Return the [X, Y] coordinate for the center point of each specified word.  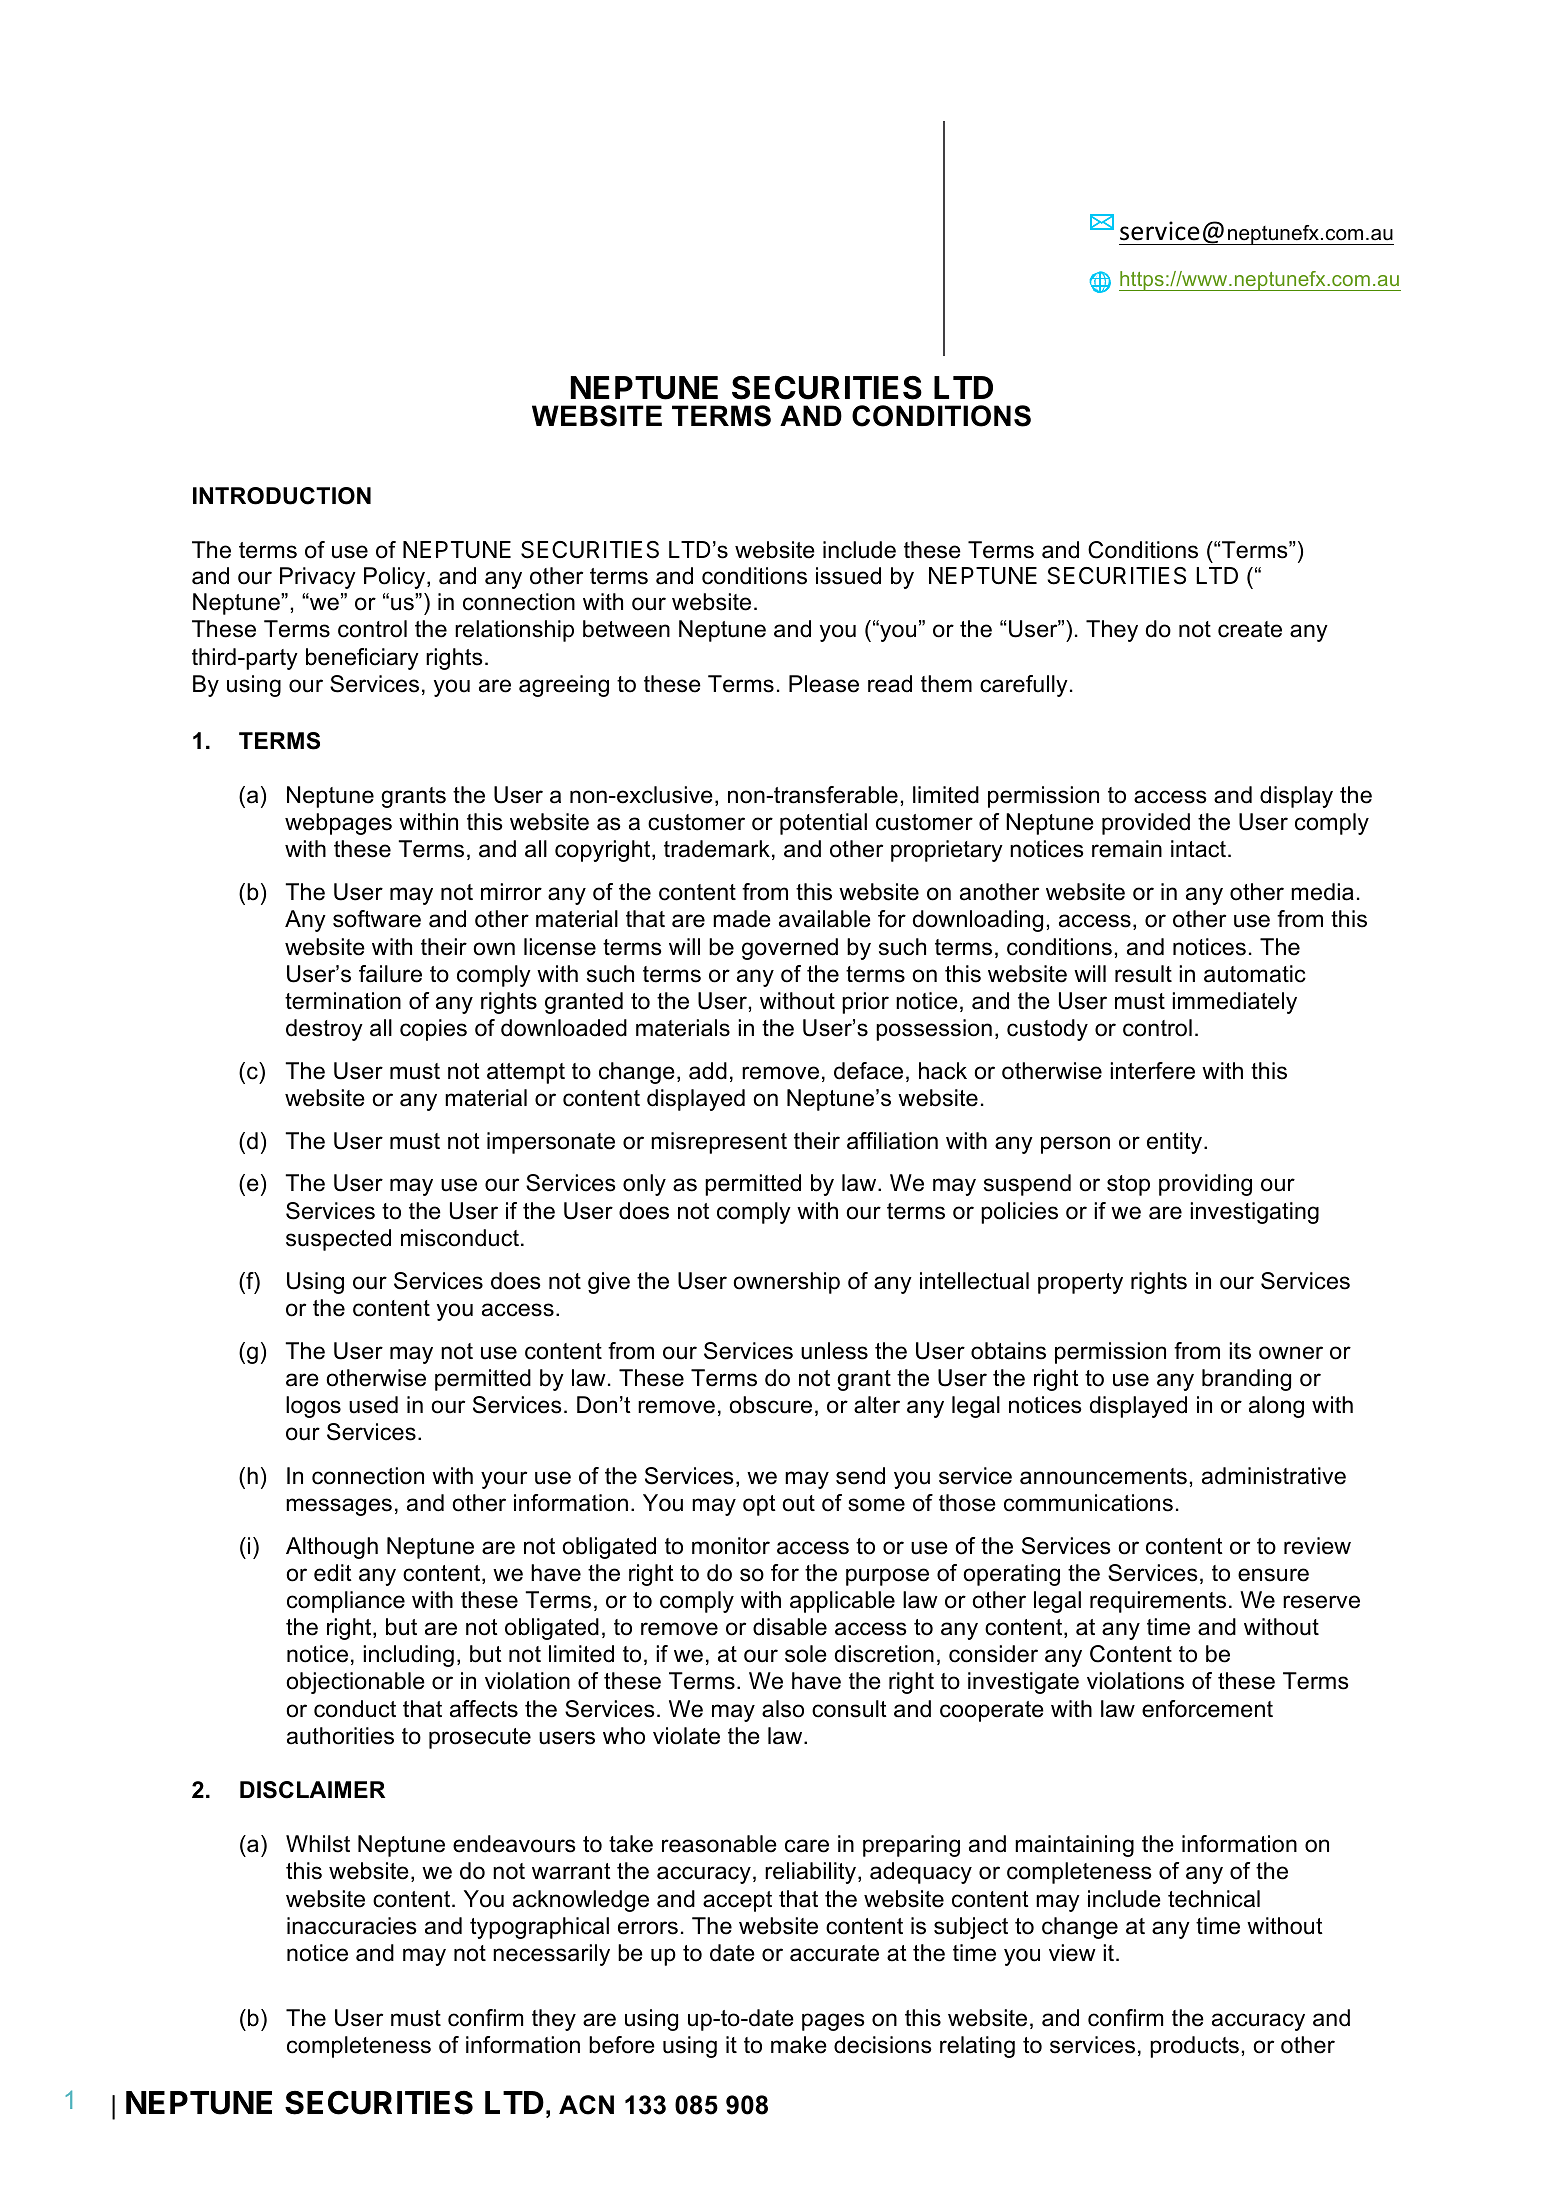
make [799, 2045]
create [1250, 629]
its [1240, 1351]
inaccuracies [352, 1926]
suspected [338, 1240]
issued [848, 576]
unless [834, 1351]
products [1194, 2047]
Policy [396, 578]
